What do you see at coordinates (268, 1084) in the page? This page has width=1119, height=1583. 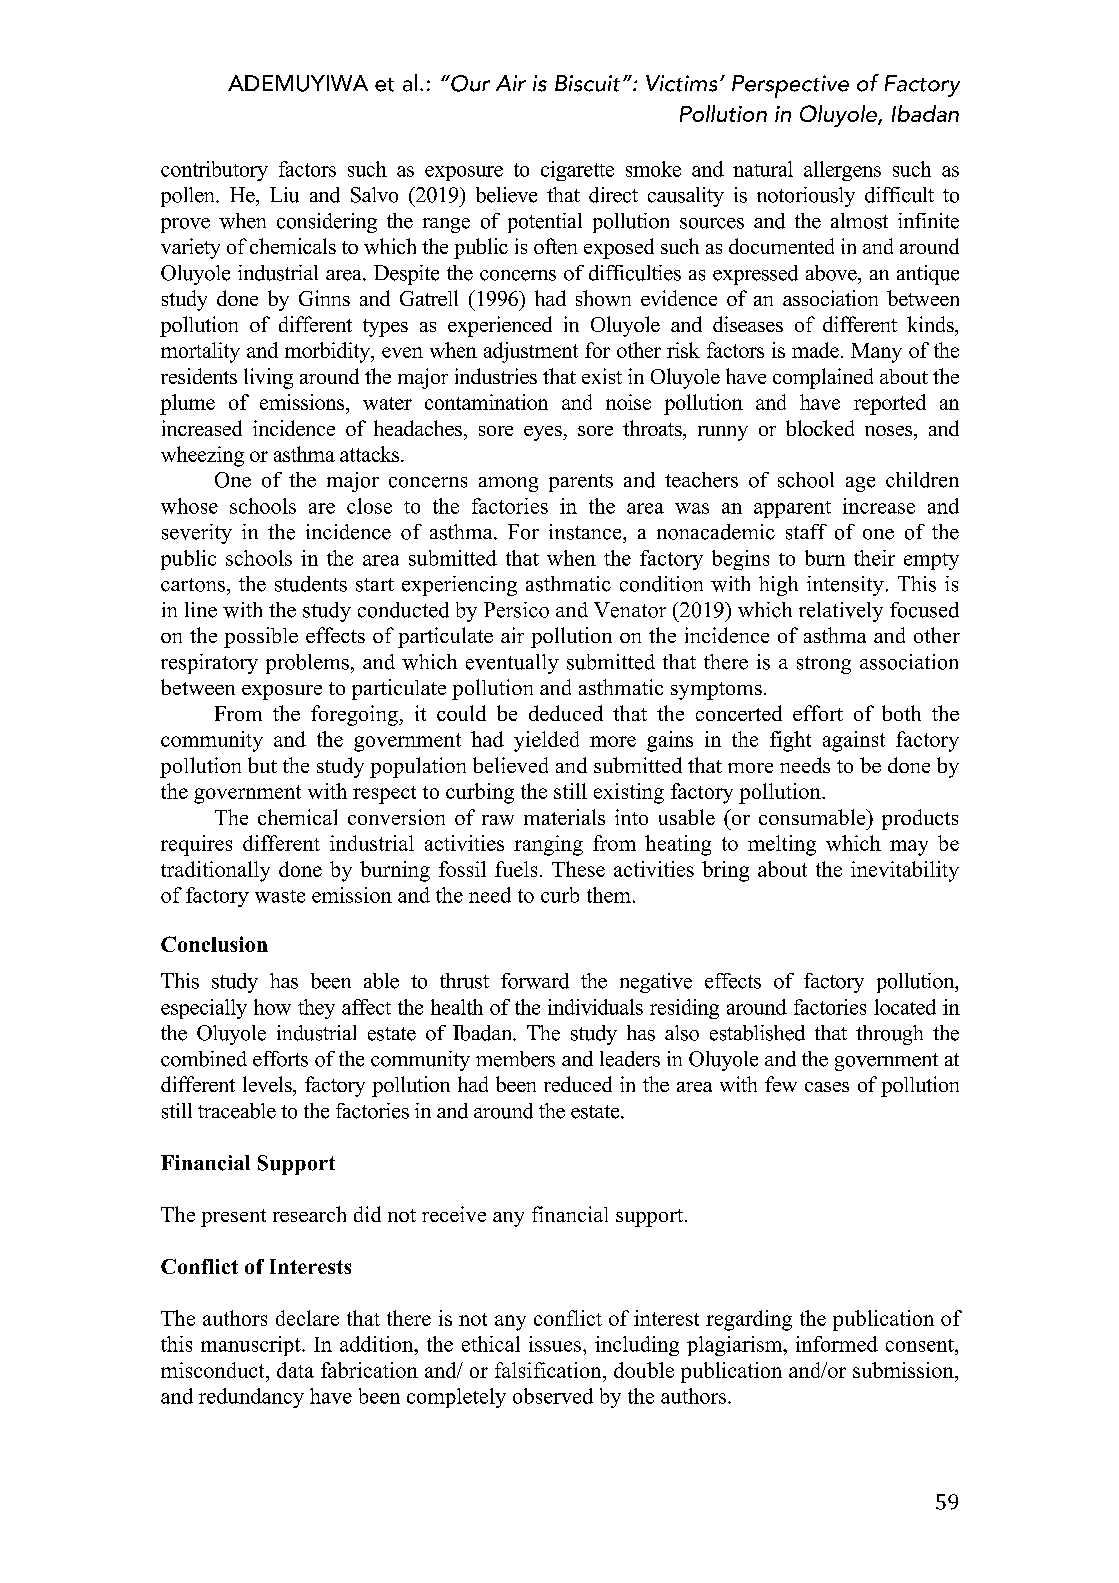 I see `levels` at bounding box center [268, 1084].
